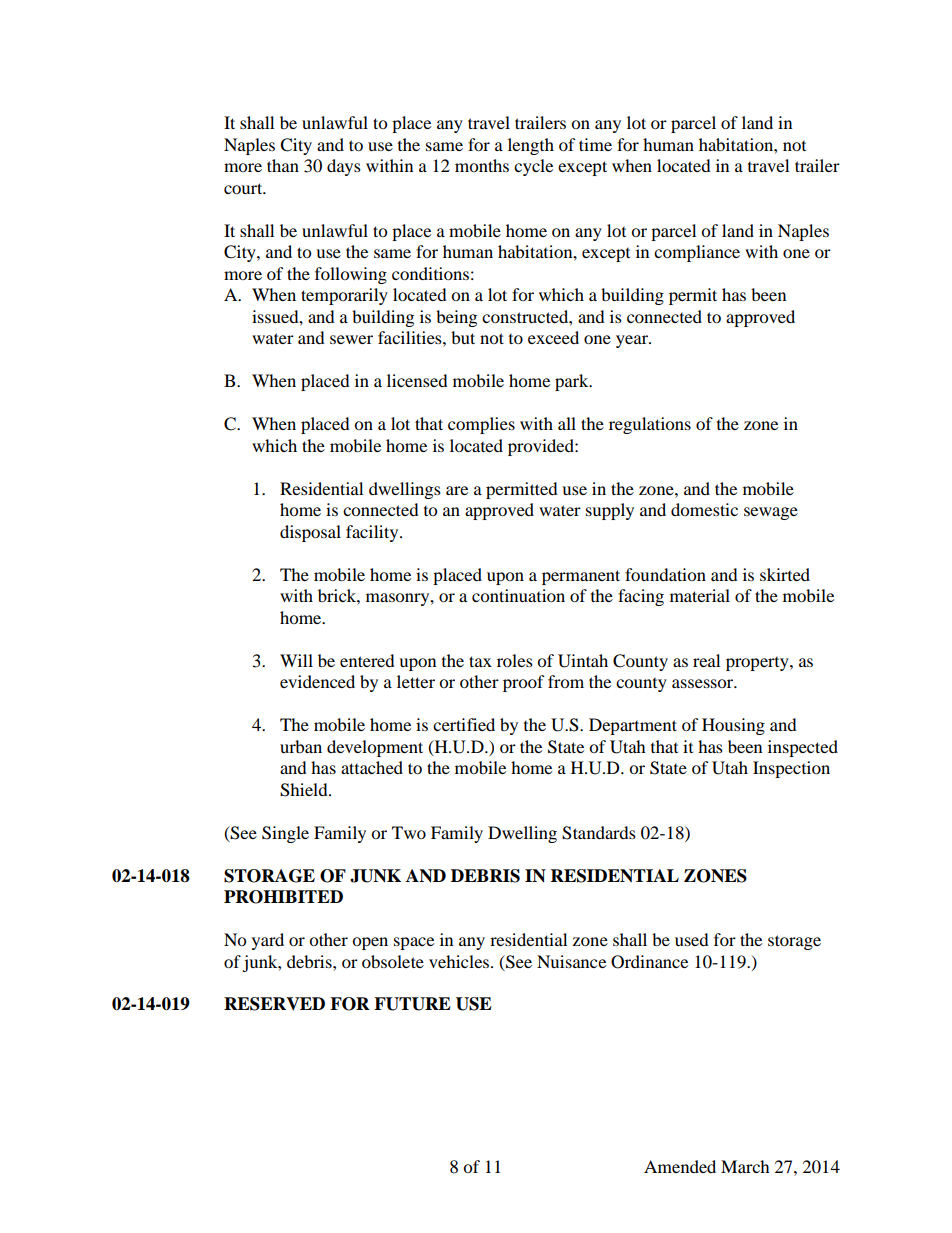 This image has height=1233, width=952. What do you see at coordinates (758, 664) in the image?
I see `property` at bounding box center [758, 664].
